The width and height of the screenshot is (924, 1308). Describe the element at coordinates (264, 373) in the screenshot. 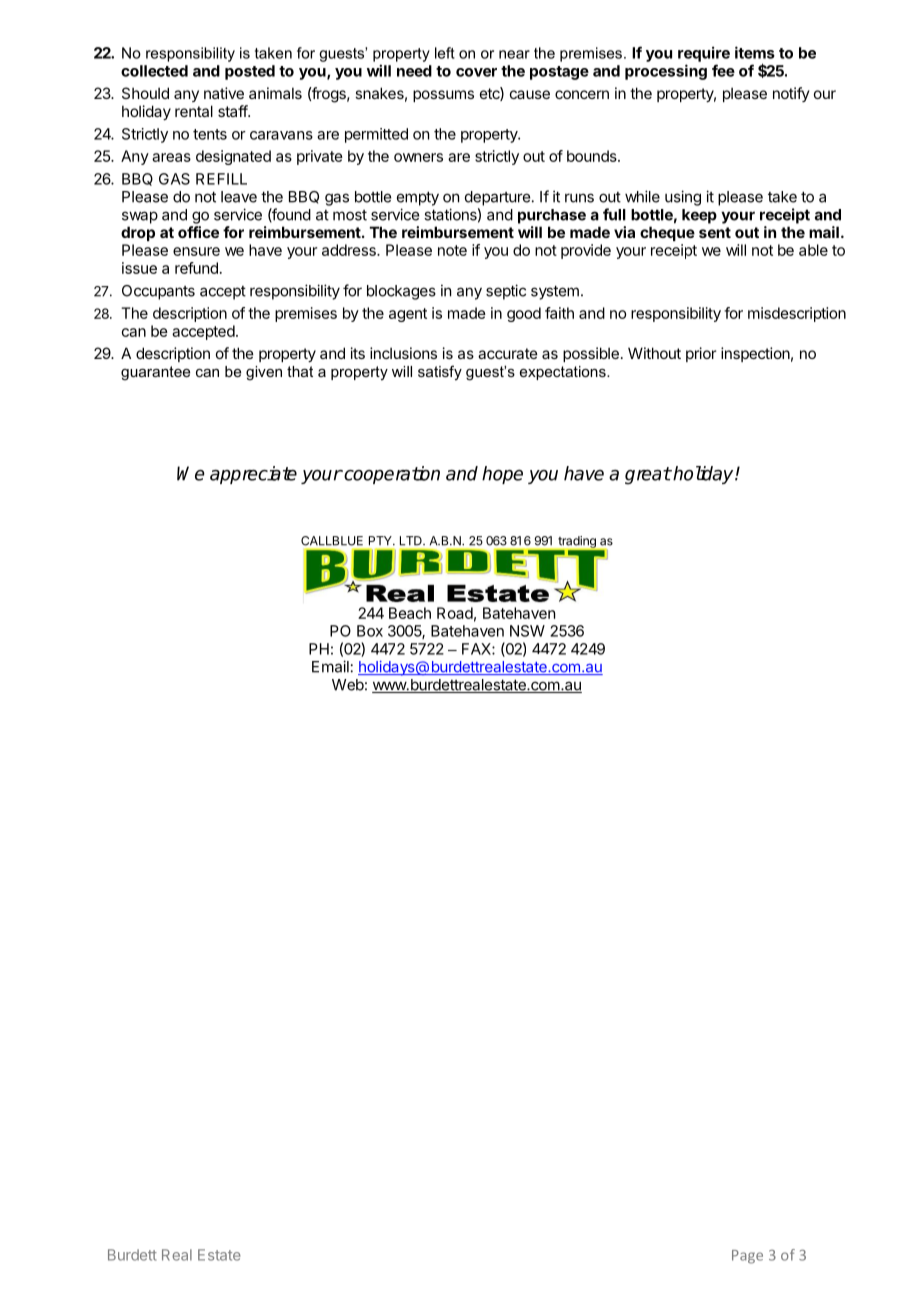

I see `given` at that location.
